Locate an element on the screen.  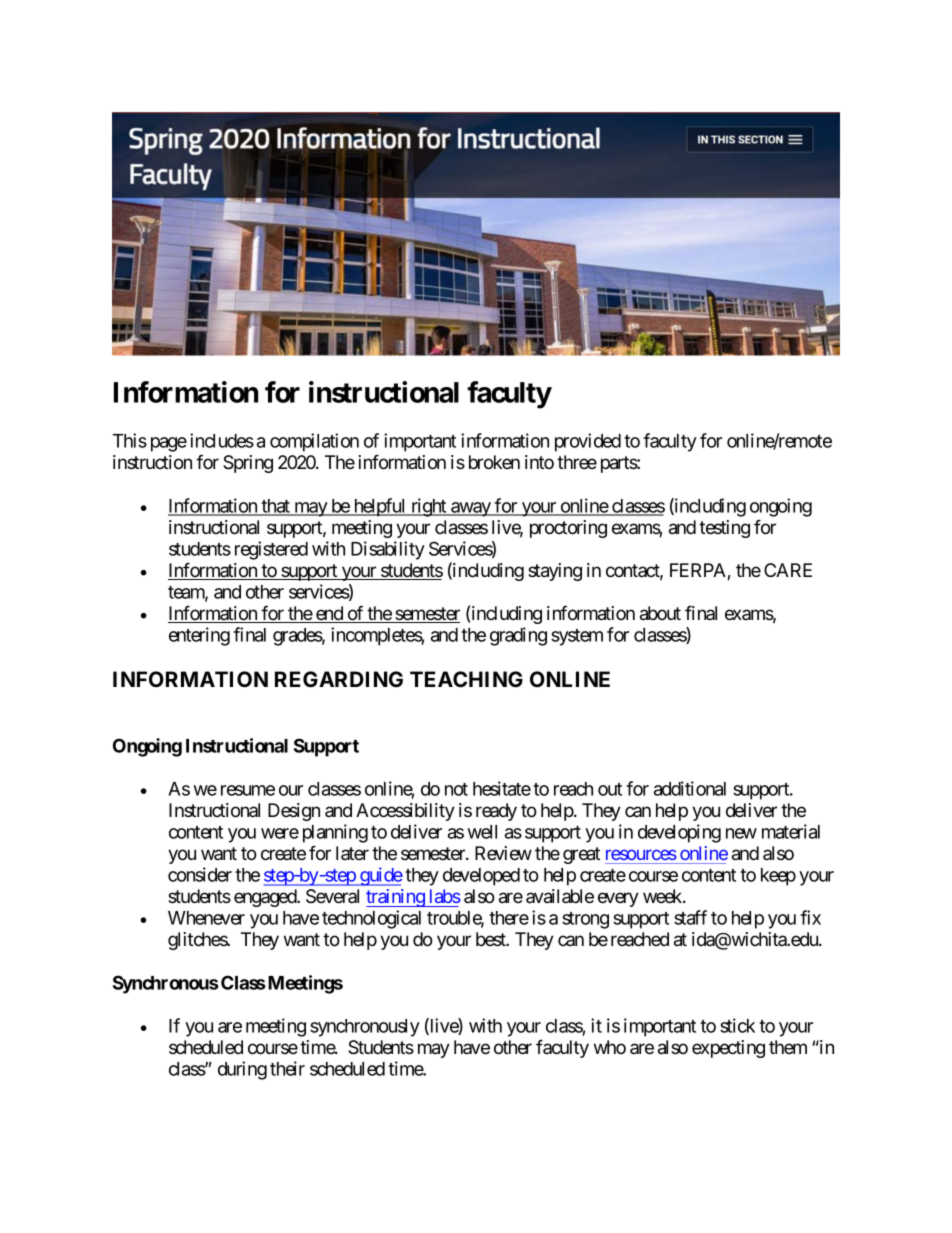
new is located at coordinates (741, 833).
